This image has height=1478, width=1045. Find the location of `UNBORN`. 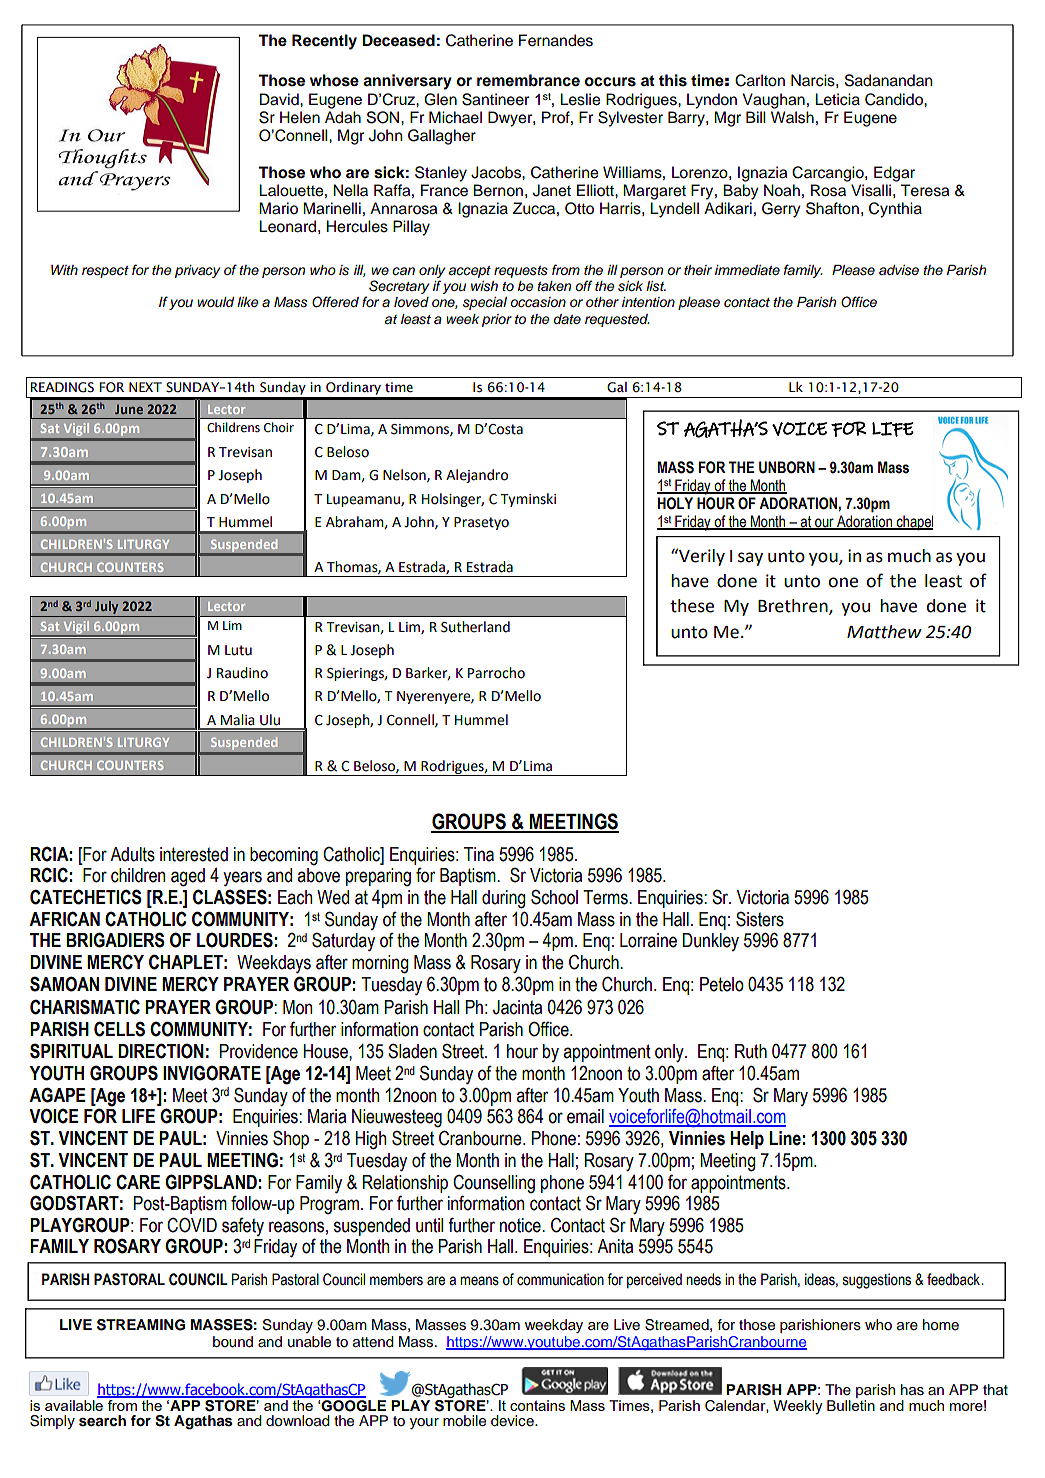

UNBORN is located at coordinates (787, 467).
